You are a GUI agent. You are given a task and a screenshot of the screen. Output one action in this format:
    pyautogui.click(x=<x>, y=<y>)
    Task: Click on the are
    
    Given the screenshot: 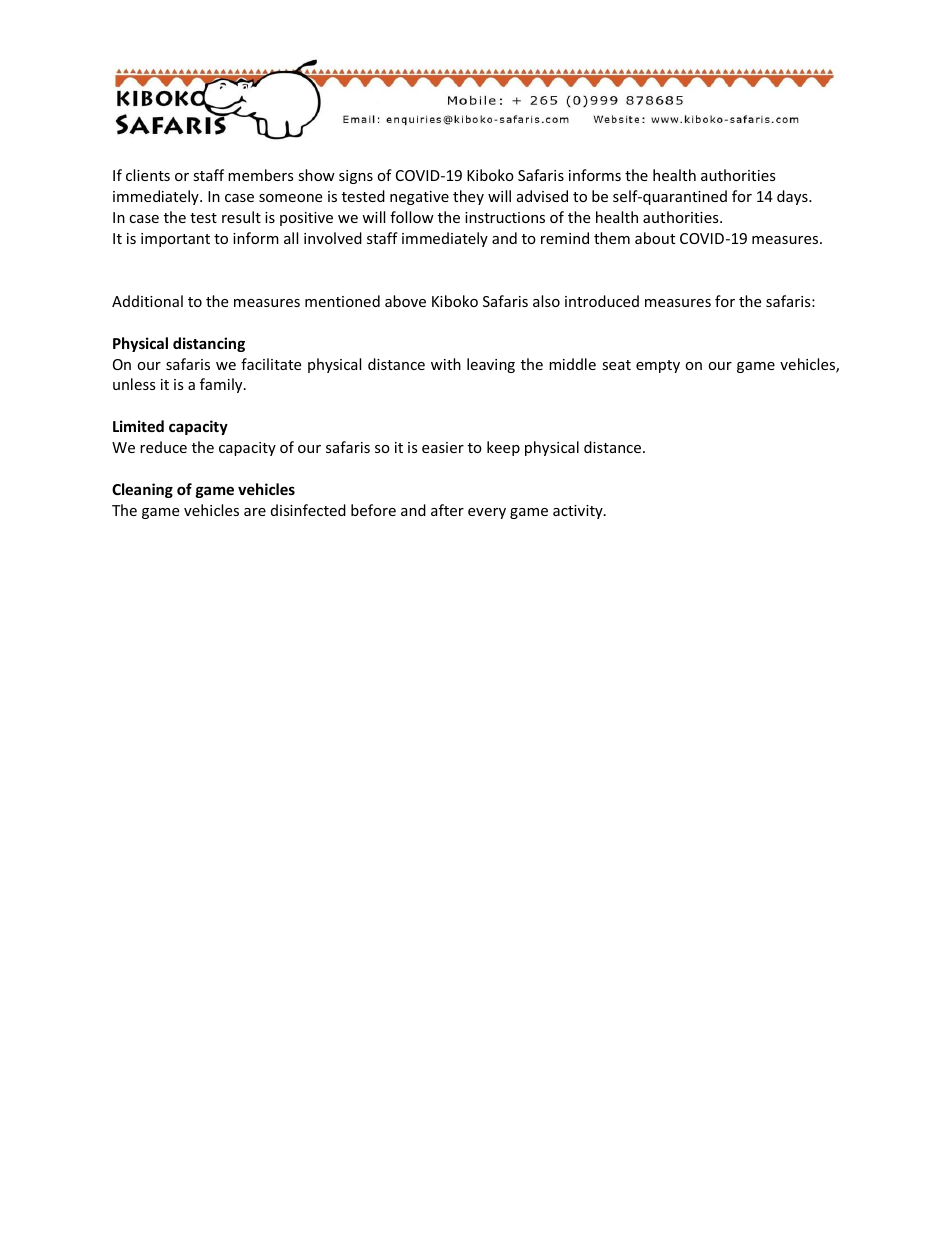 What is the action you would take?
    pyautogui.click(x=255, y=512)
